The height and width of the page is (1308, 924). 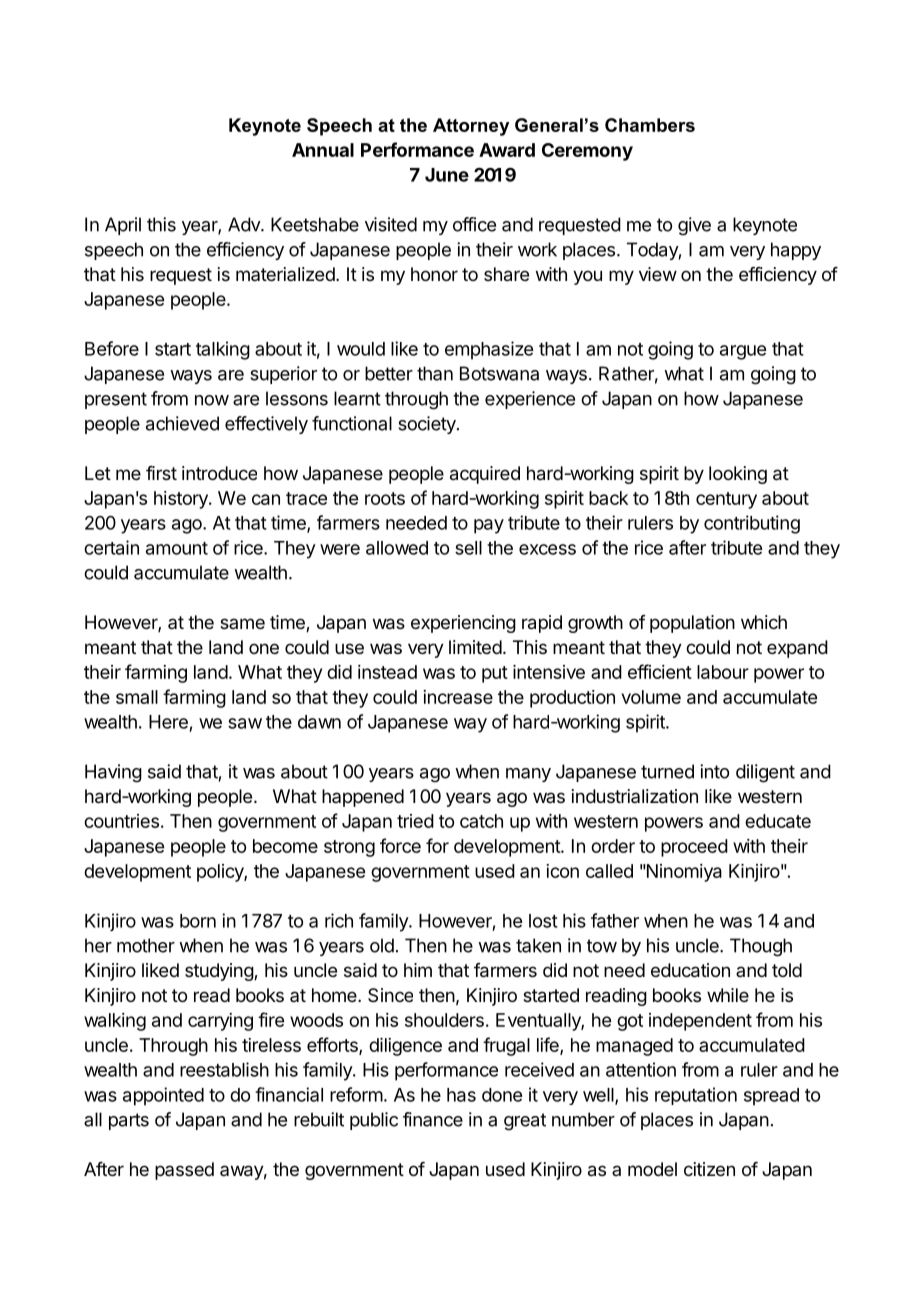 I want to click on achieved, so click(x=182, y=423).
